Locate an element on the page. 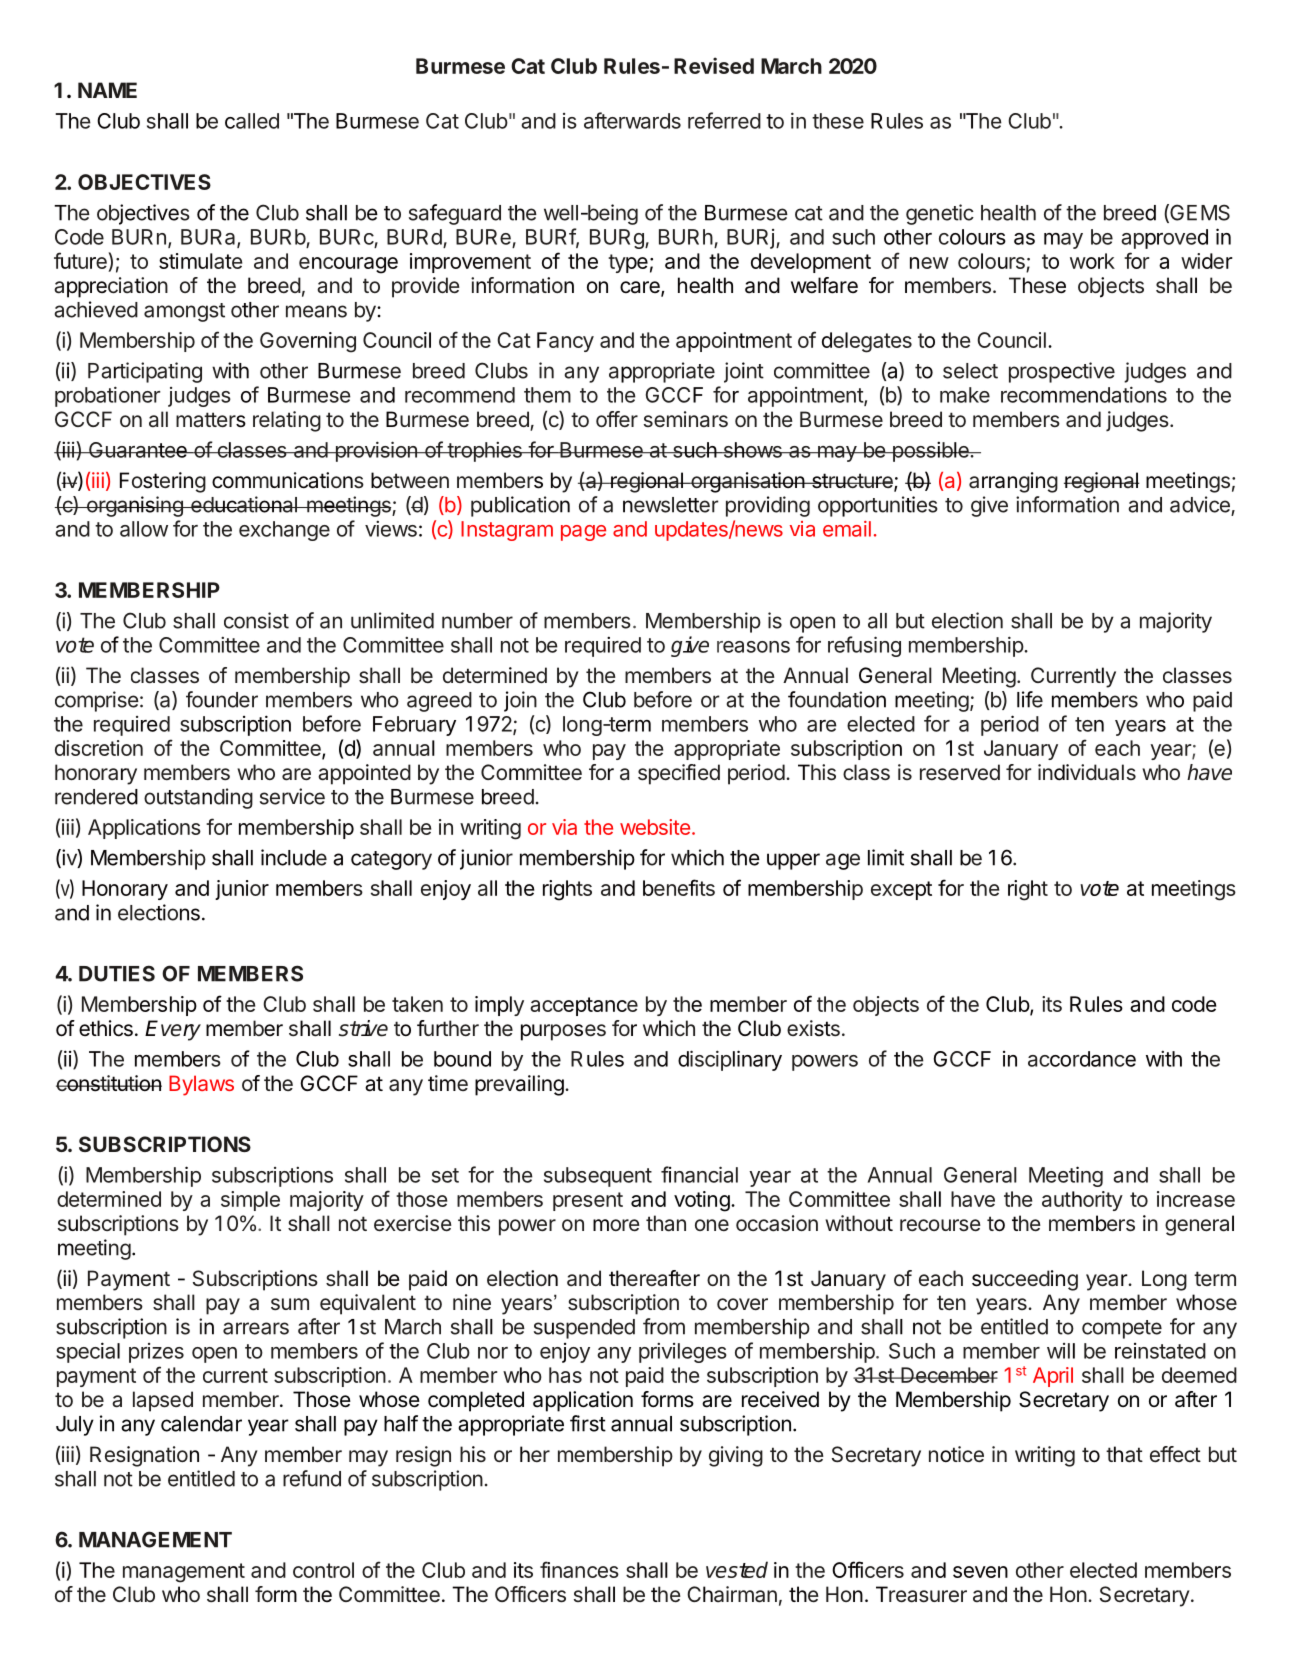  Bylaws is located at coordinates (201, 1085).
